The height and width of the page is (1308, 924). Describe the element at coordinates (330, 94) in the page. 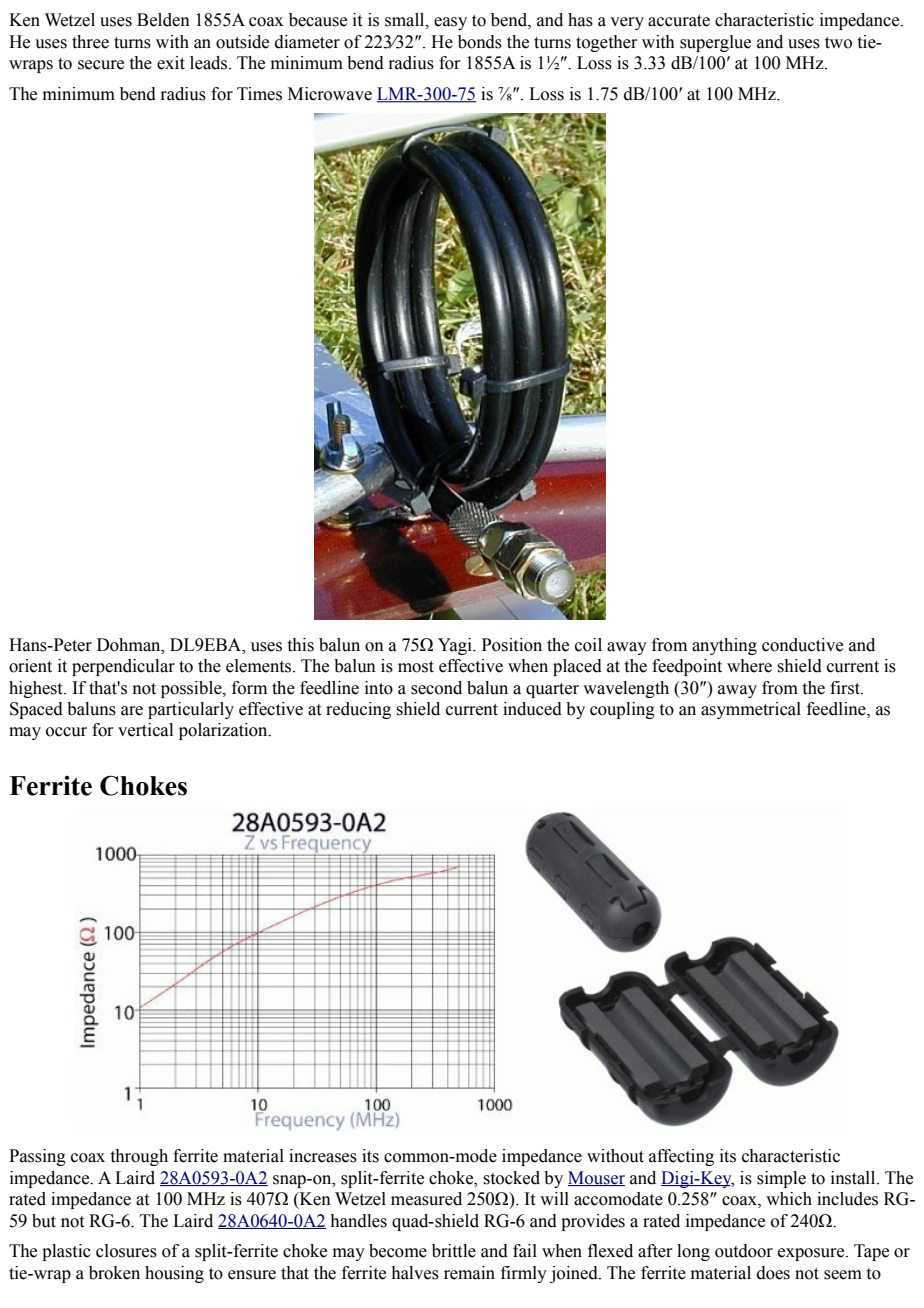

I see `Microwave` at that location.
